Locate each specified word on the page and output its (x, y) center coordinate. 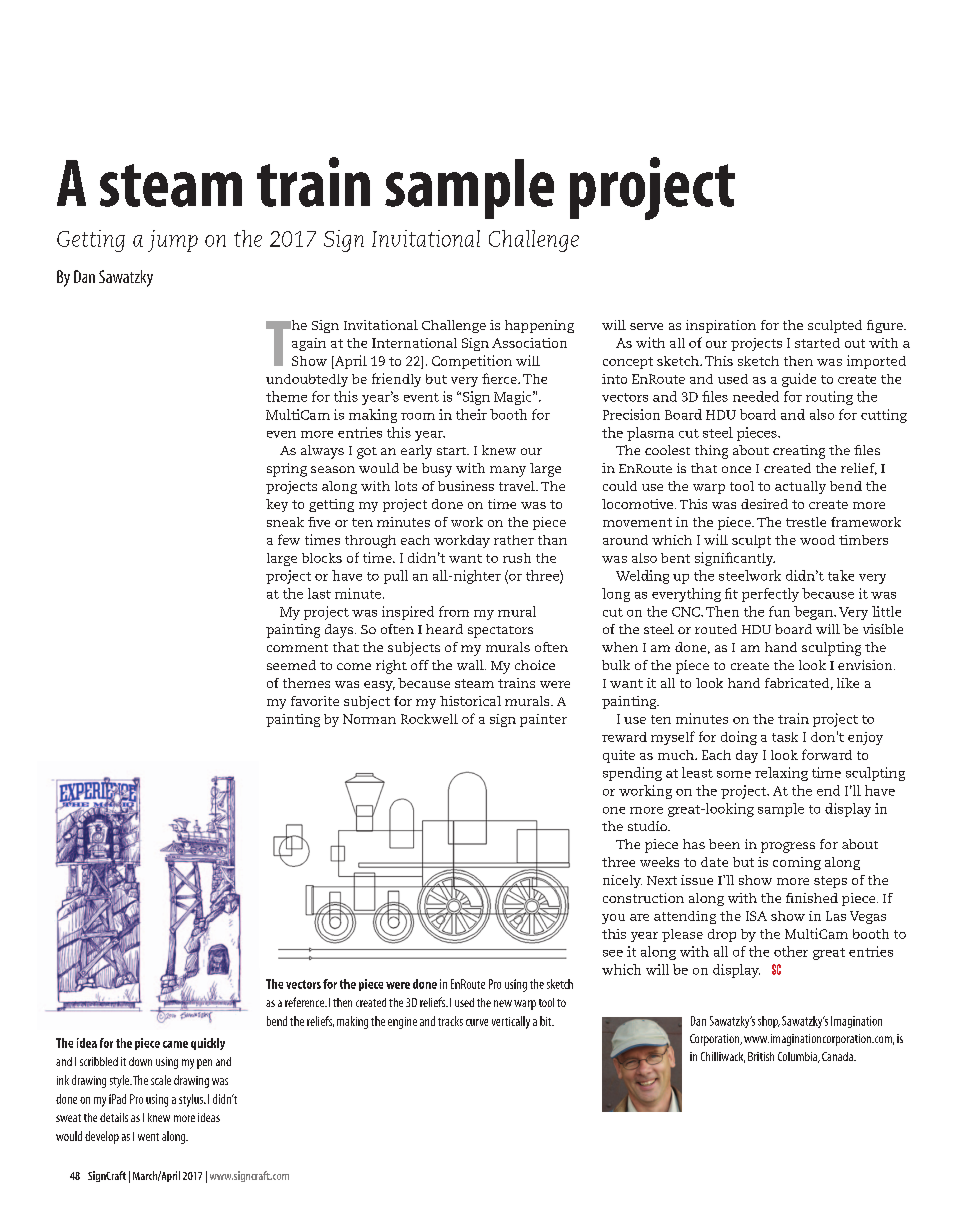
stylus (192, 1100)
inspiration (721, 326)
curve (477, 1022)
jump (173, 241)
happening (539, 326)
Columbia (799, 1057)
